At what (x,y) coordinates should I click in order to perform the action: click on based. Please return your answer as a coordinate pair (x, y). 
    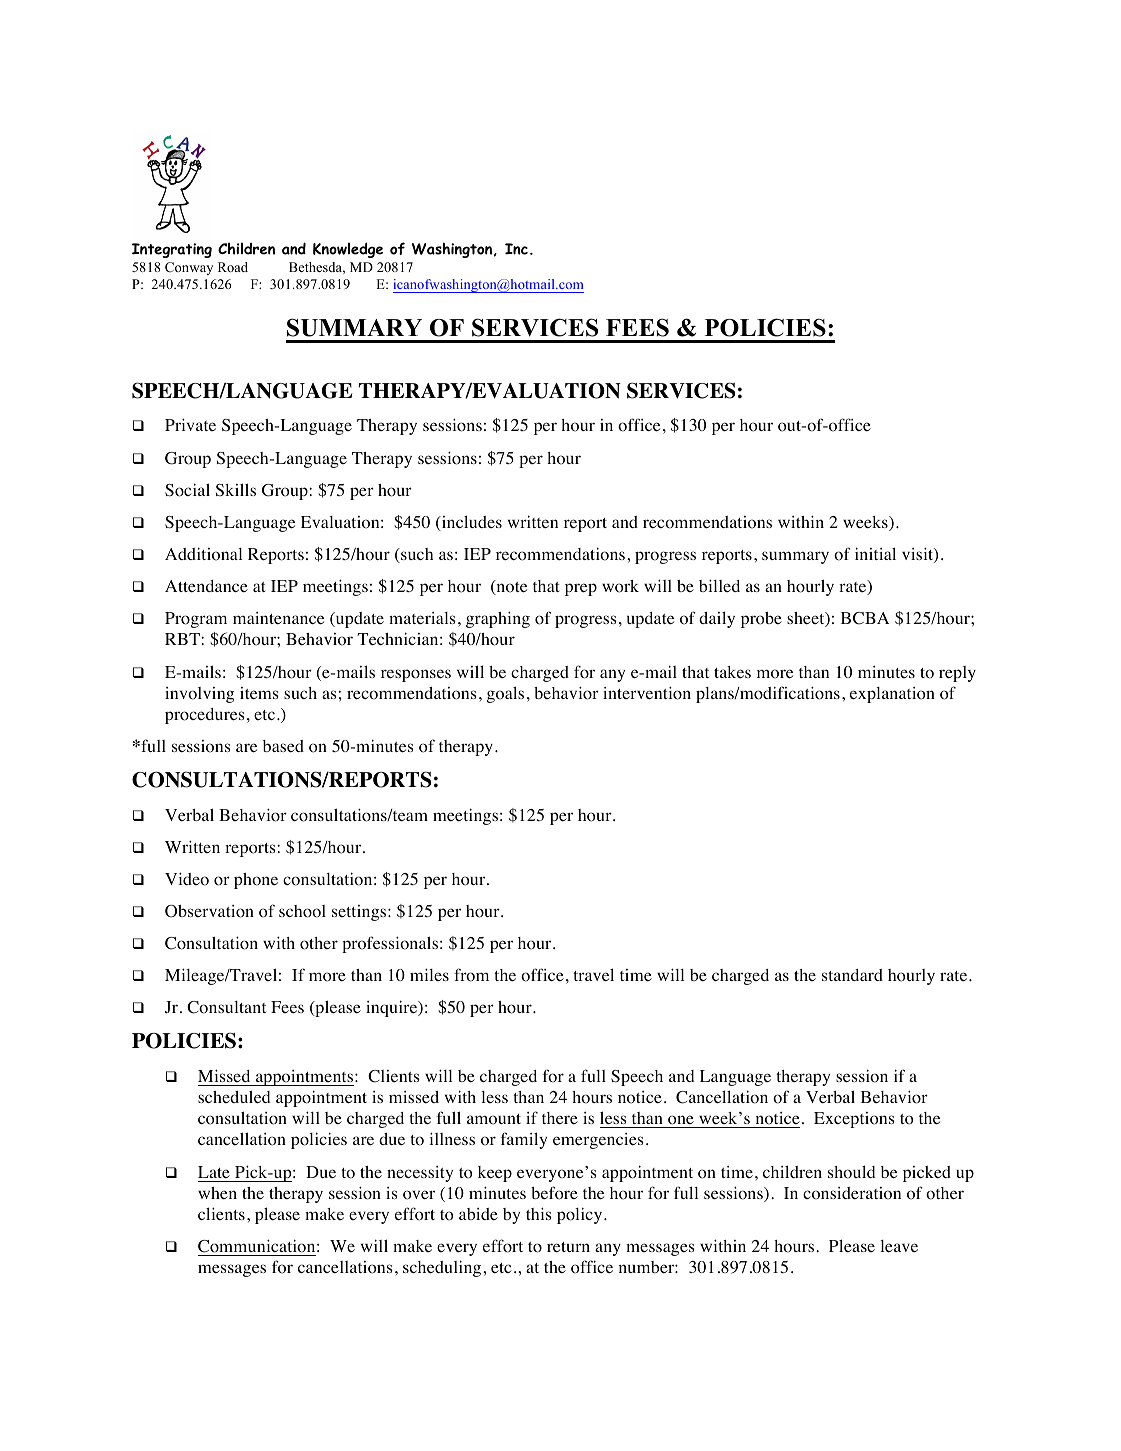
    Looking at the image, I should click on (283, 746).
